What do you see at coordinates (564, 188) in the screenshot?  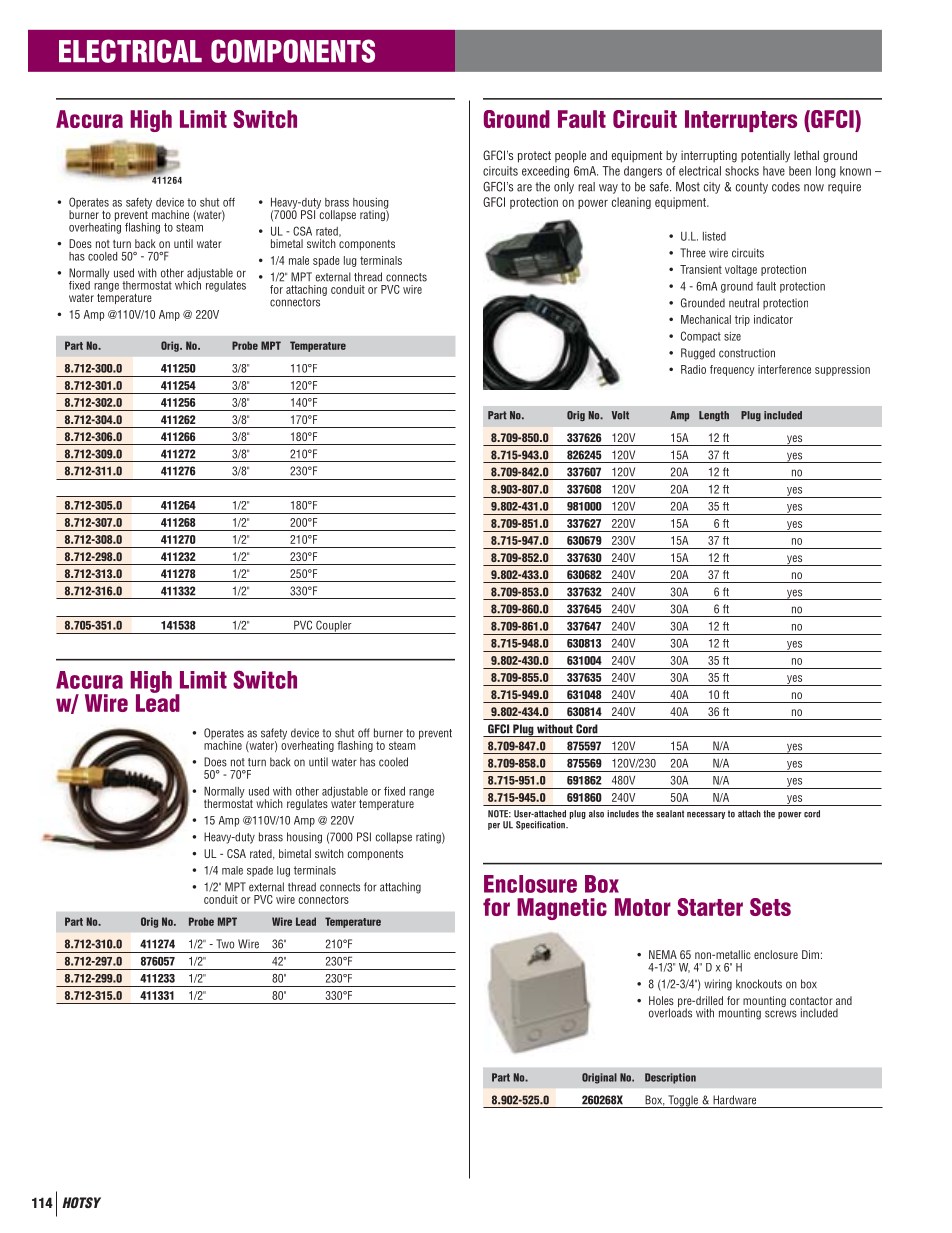 I see `only` at bounding box center [564, 188].
